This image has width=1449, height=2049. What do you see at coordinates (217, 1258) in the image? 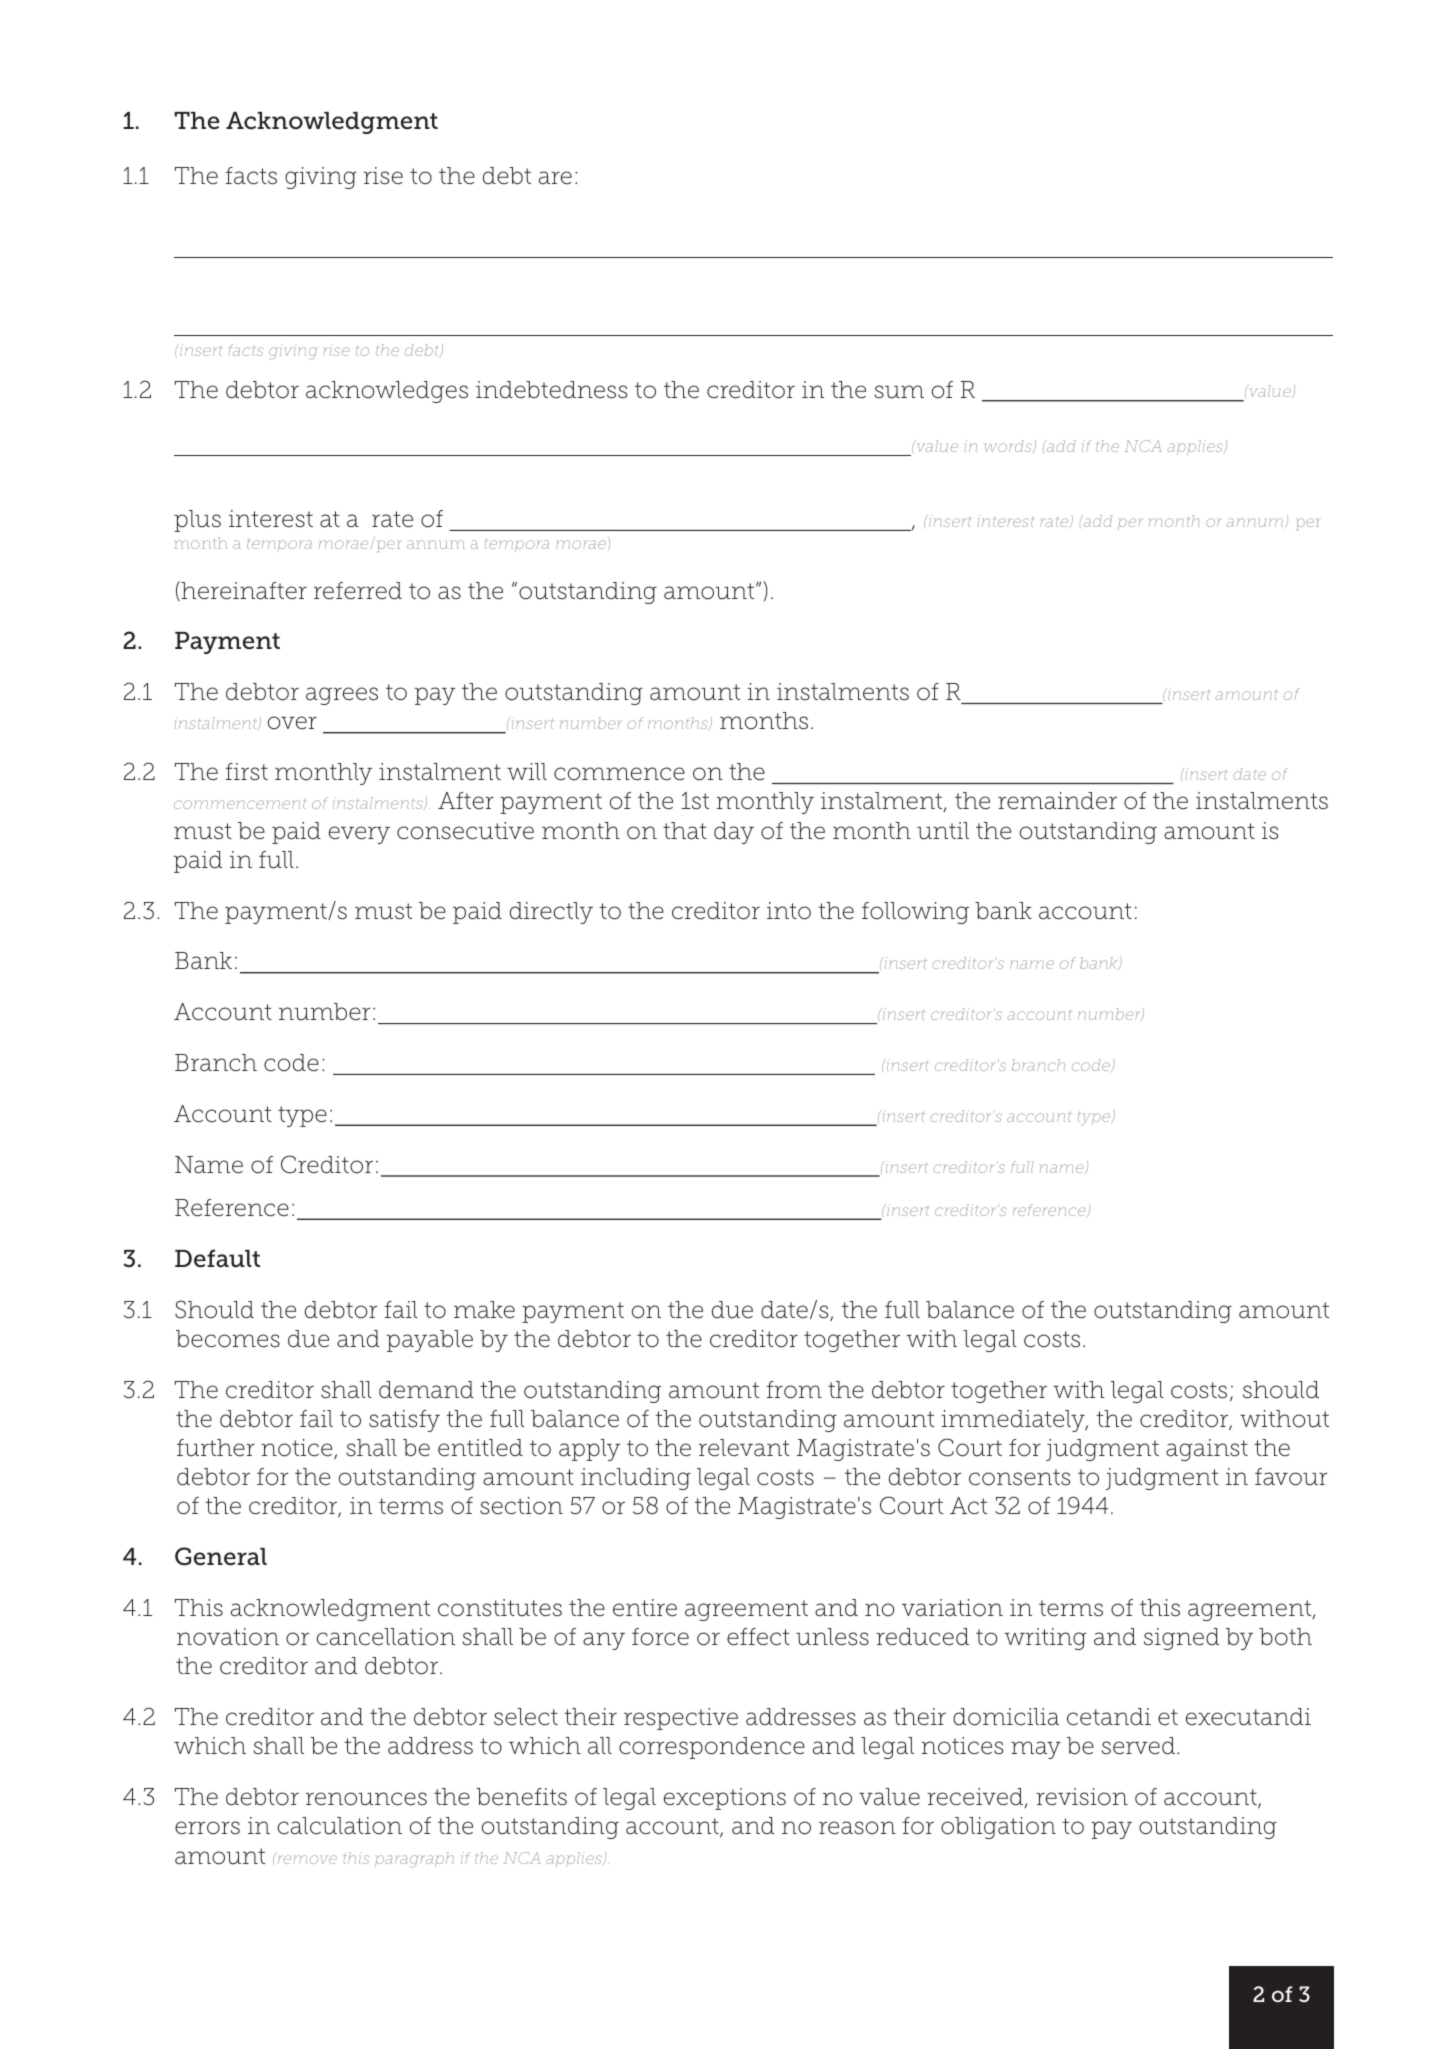
I see `Default` at bounding box center [217, 1258].
